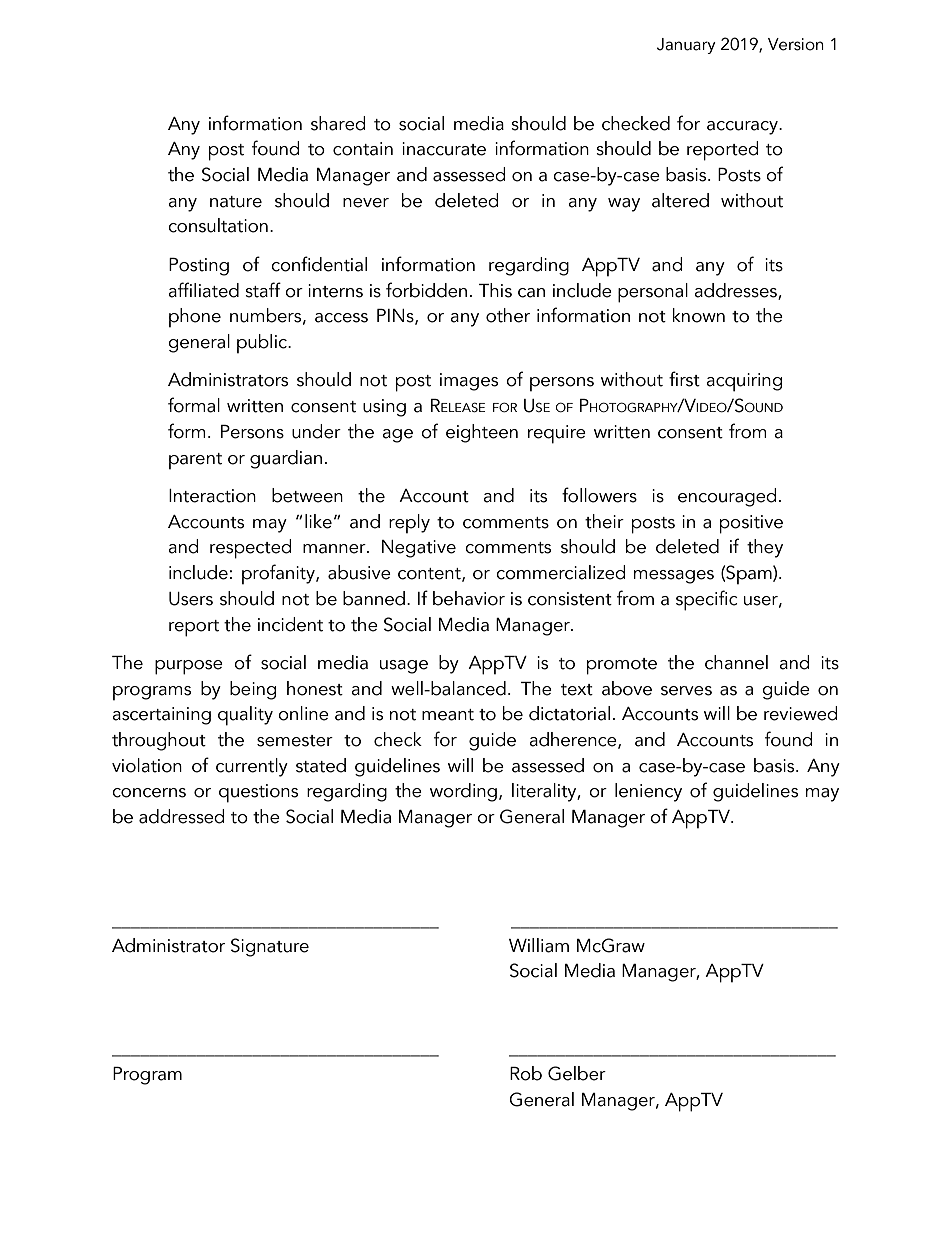 The width and height of the screenshot is (952, 1233). Describe the element at coordinates (699, 315) in the screenshot. I see `known` at that location.
